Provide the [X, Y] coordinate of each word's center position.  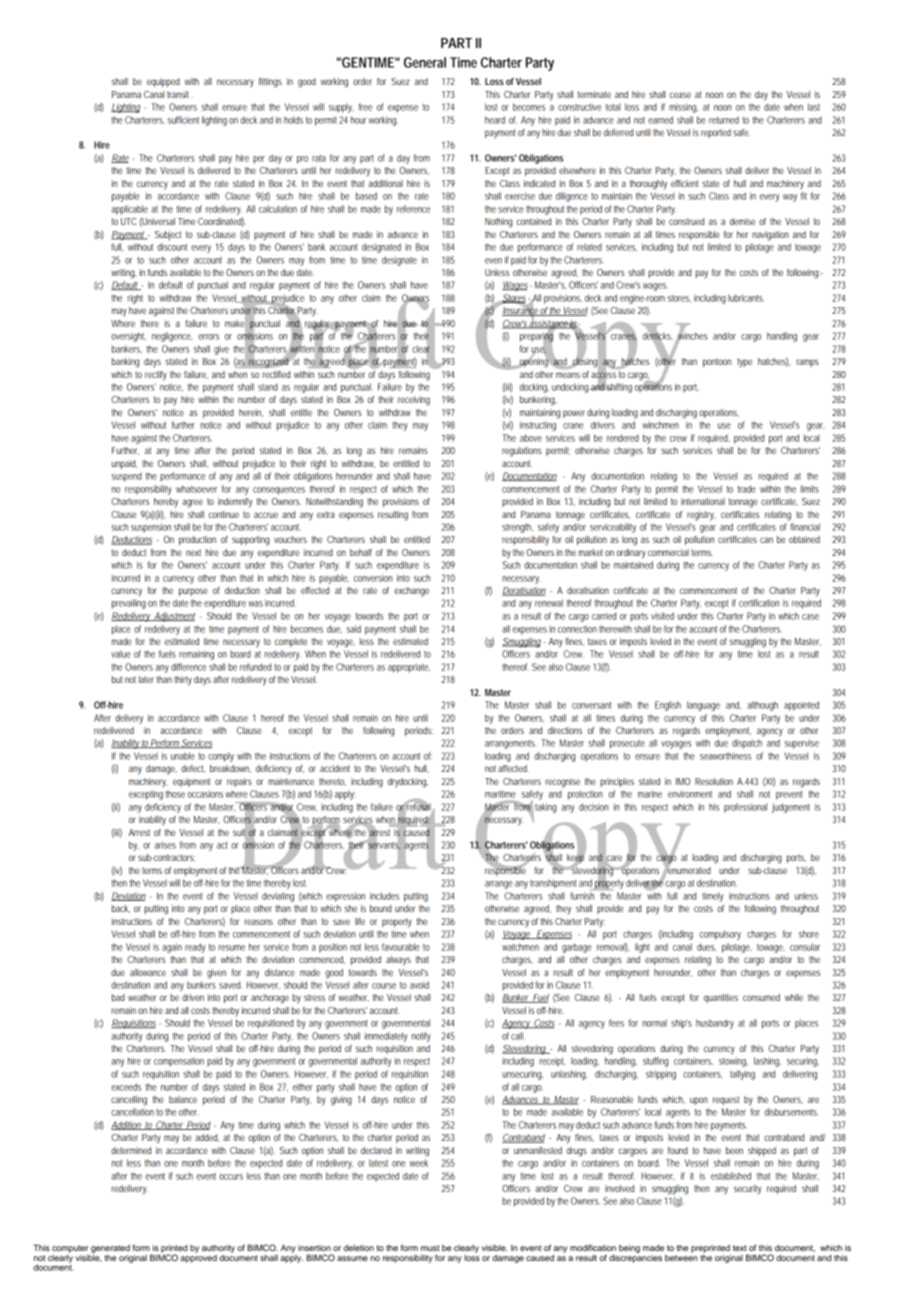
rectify [156, 376]
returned [724, 120]
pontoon [717, 362]
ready [195, 948]
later [146, 679]
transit [178, 94]
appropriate [409, 668]
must [430, 1248]
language [703, 706]
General [425, 62]
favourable [401, 947]
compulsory [720, 935]
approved [199, 1257]
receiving [414, 401]
